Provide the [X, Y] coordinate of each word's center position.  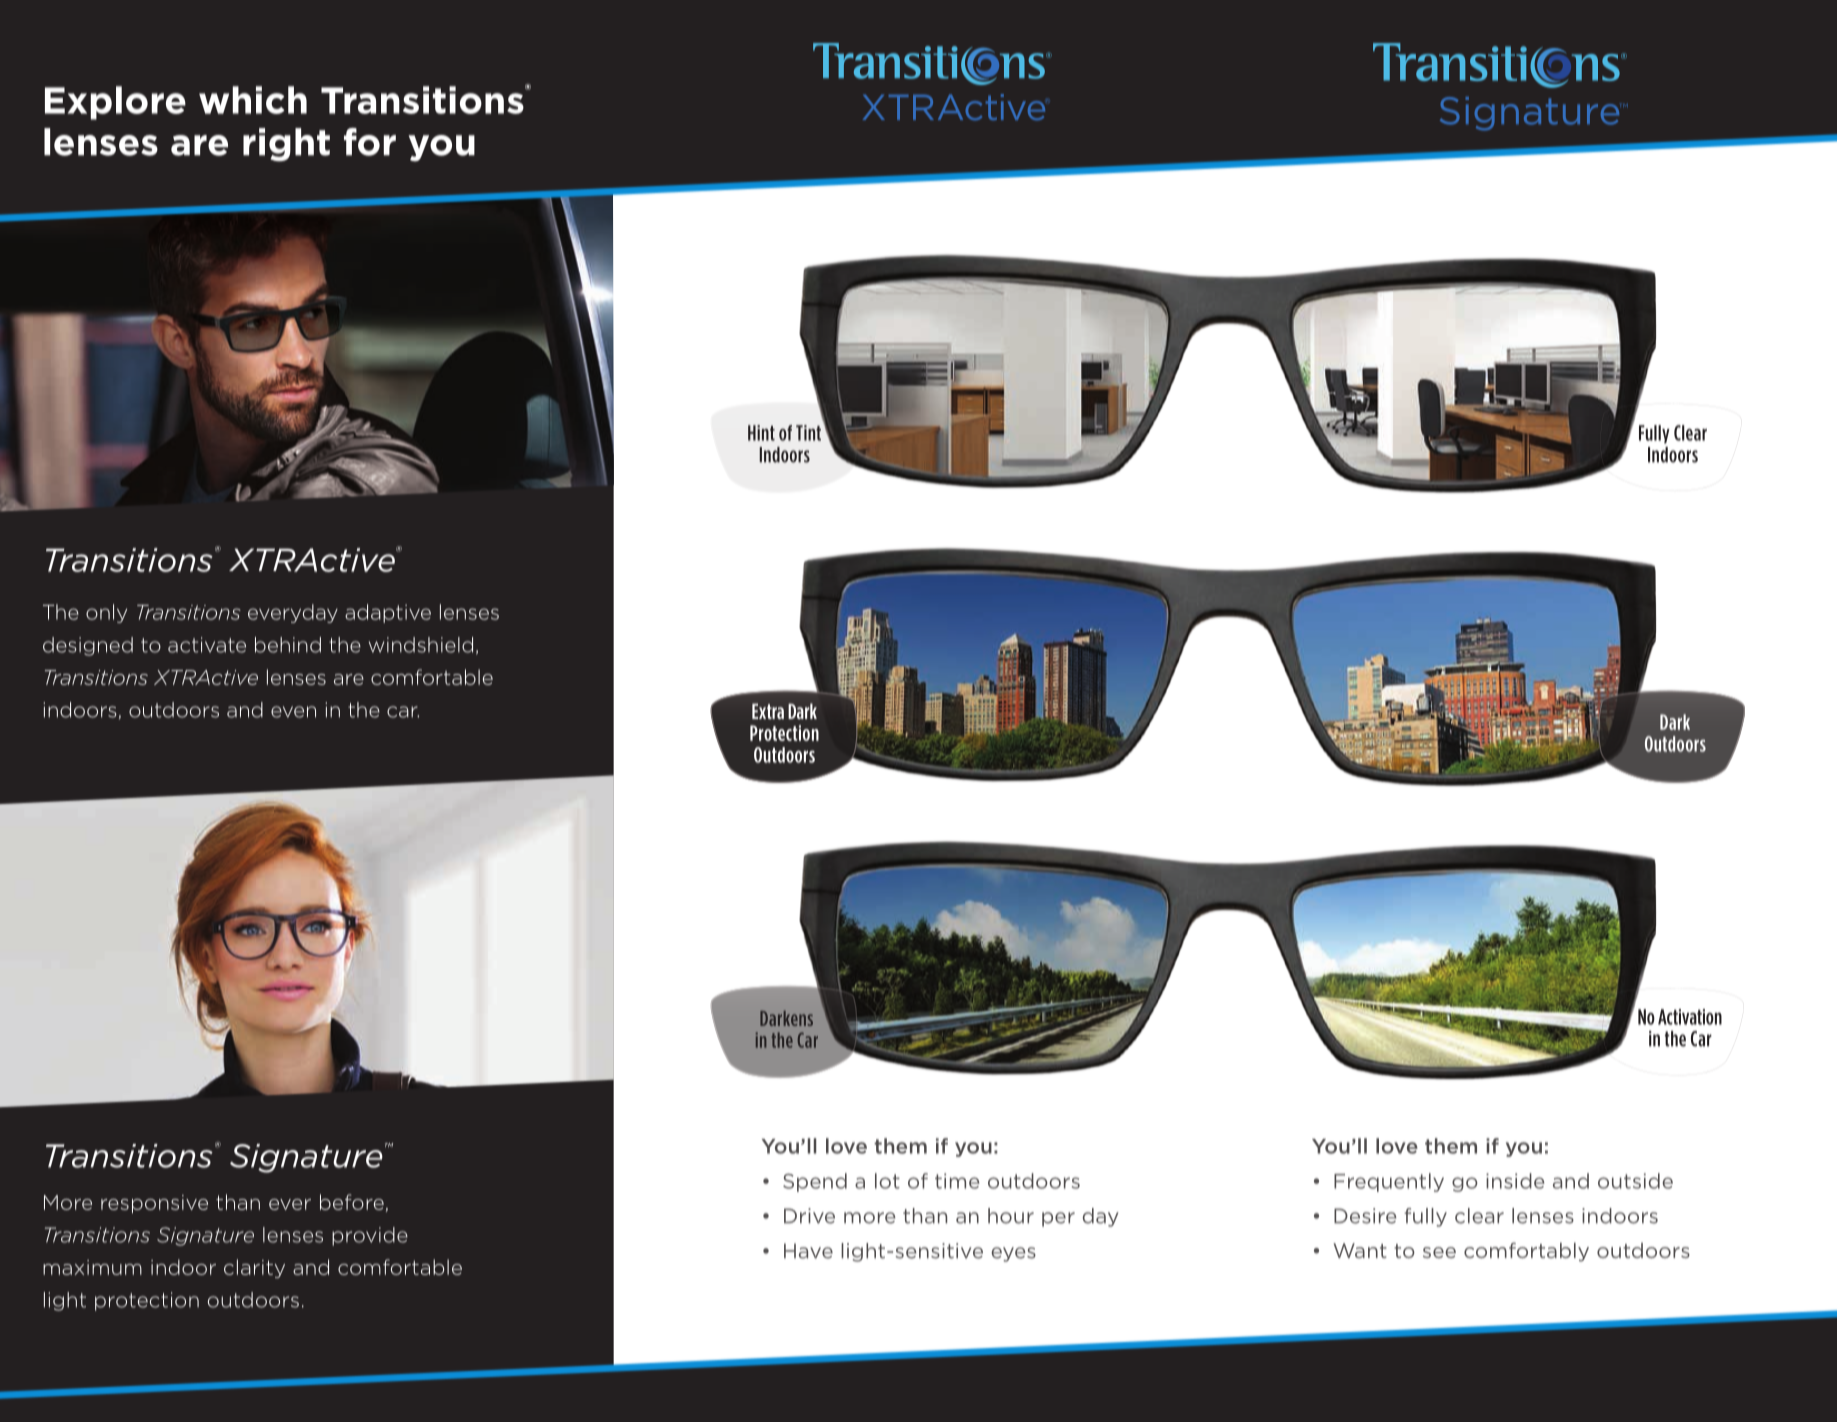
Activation [1690, 1017]
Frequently [1389, 1182]
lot [887, 1181]
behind [288, 645]
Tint [808, 433]
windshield [421, 645]
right [286, 145]
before [352, 1202]
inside [1515, 1181]
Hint [761, 433]
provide [370, 1236]
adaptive [388, 613]
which [253, 100]
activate [207, 645]
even [293, 712]
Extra [768, 711]
